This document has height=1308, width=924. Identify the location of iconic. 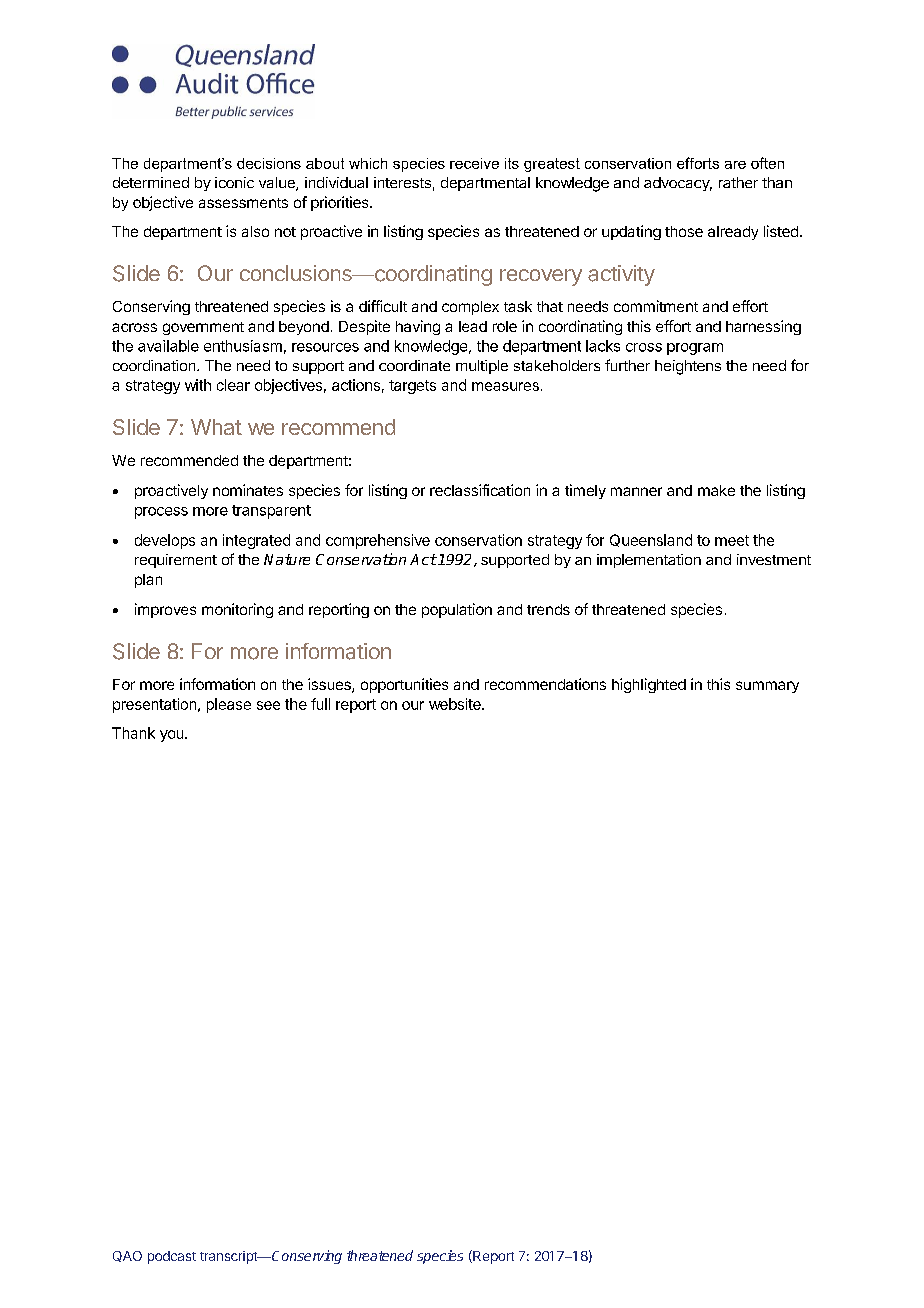
(234, 182).
